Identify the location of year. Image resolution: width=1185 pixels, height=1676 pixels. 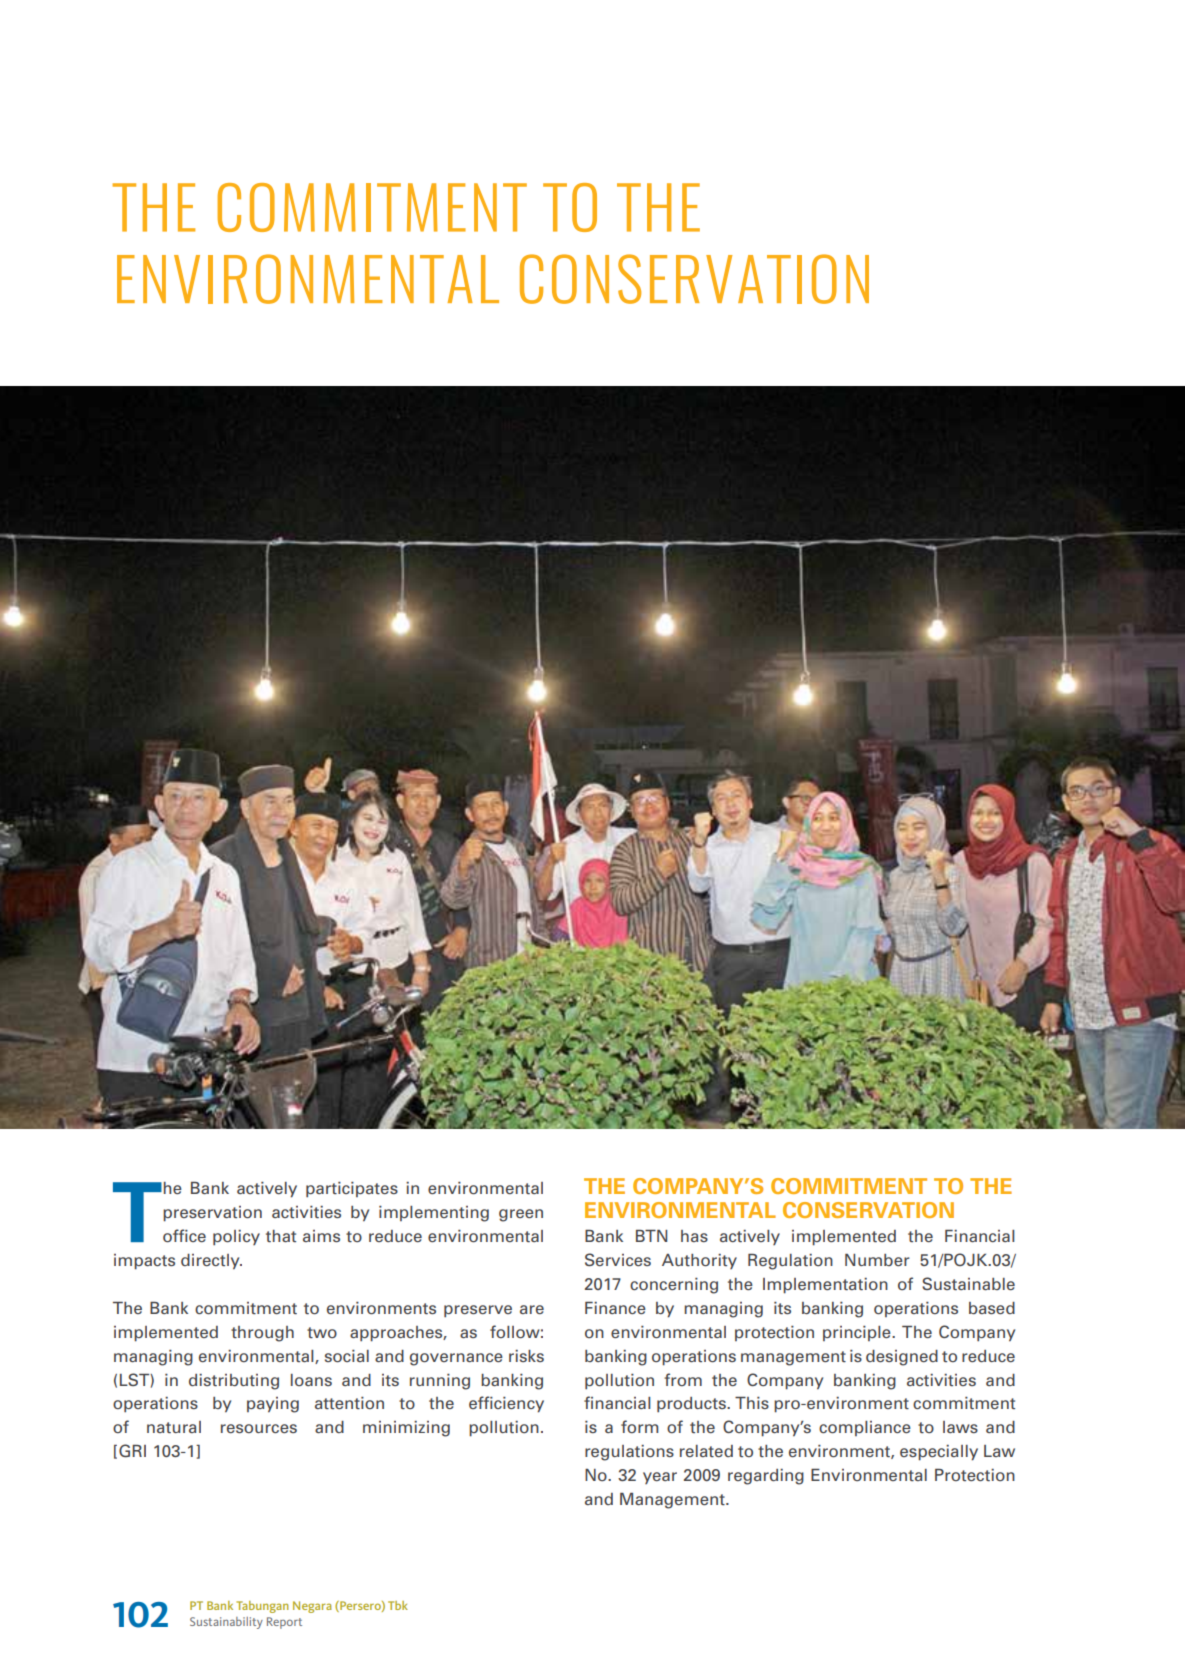
(660, 1478).
